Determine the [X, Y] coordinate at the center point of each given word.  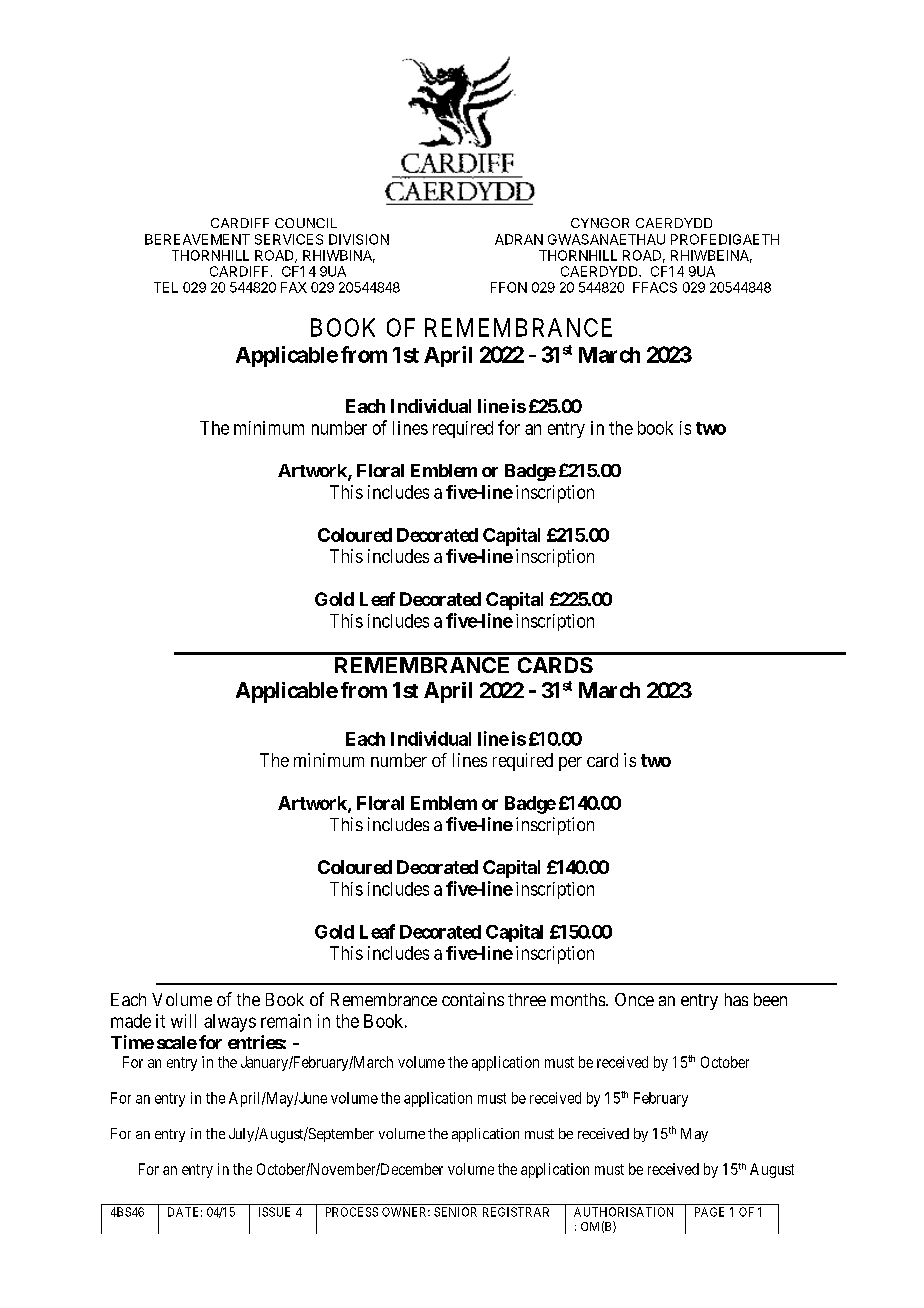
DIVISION [359, 239]
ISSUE [274, 1212]
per [570, 764]
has [736, 999]
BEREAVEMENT [197, 239]
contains [473, 999]
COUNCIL [306, 223]
